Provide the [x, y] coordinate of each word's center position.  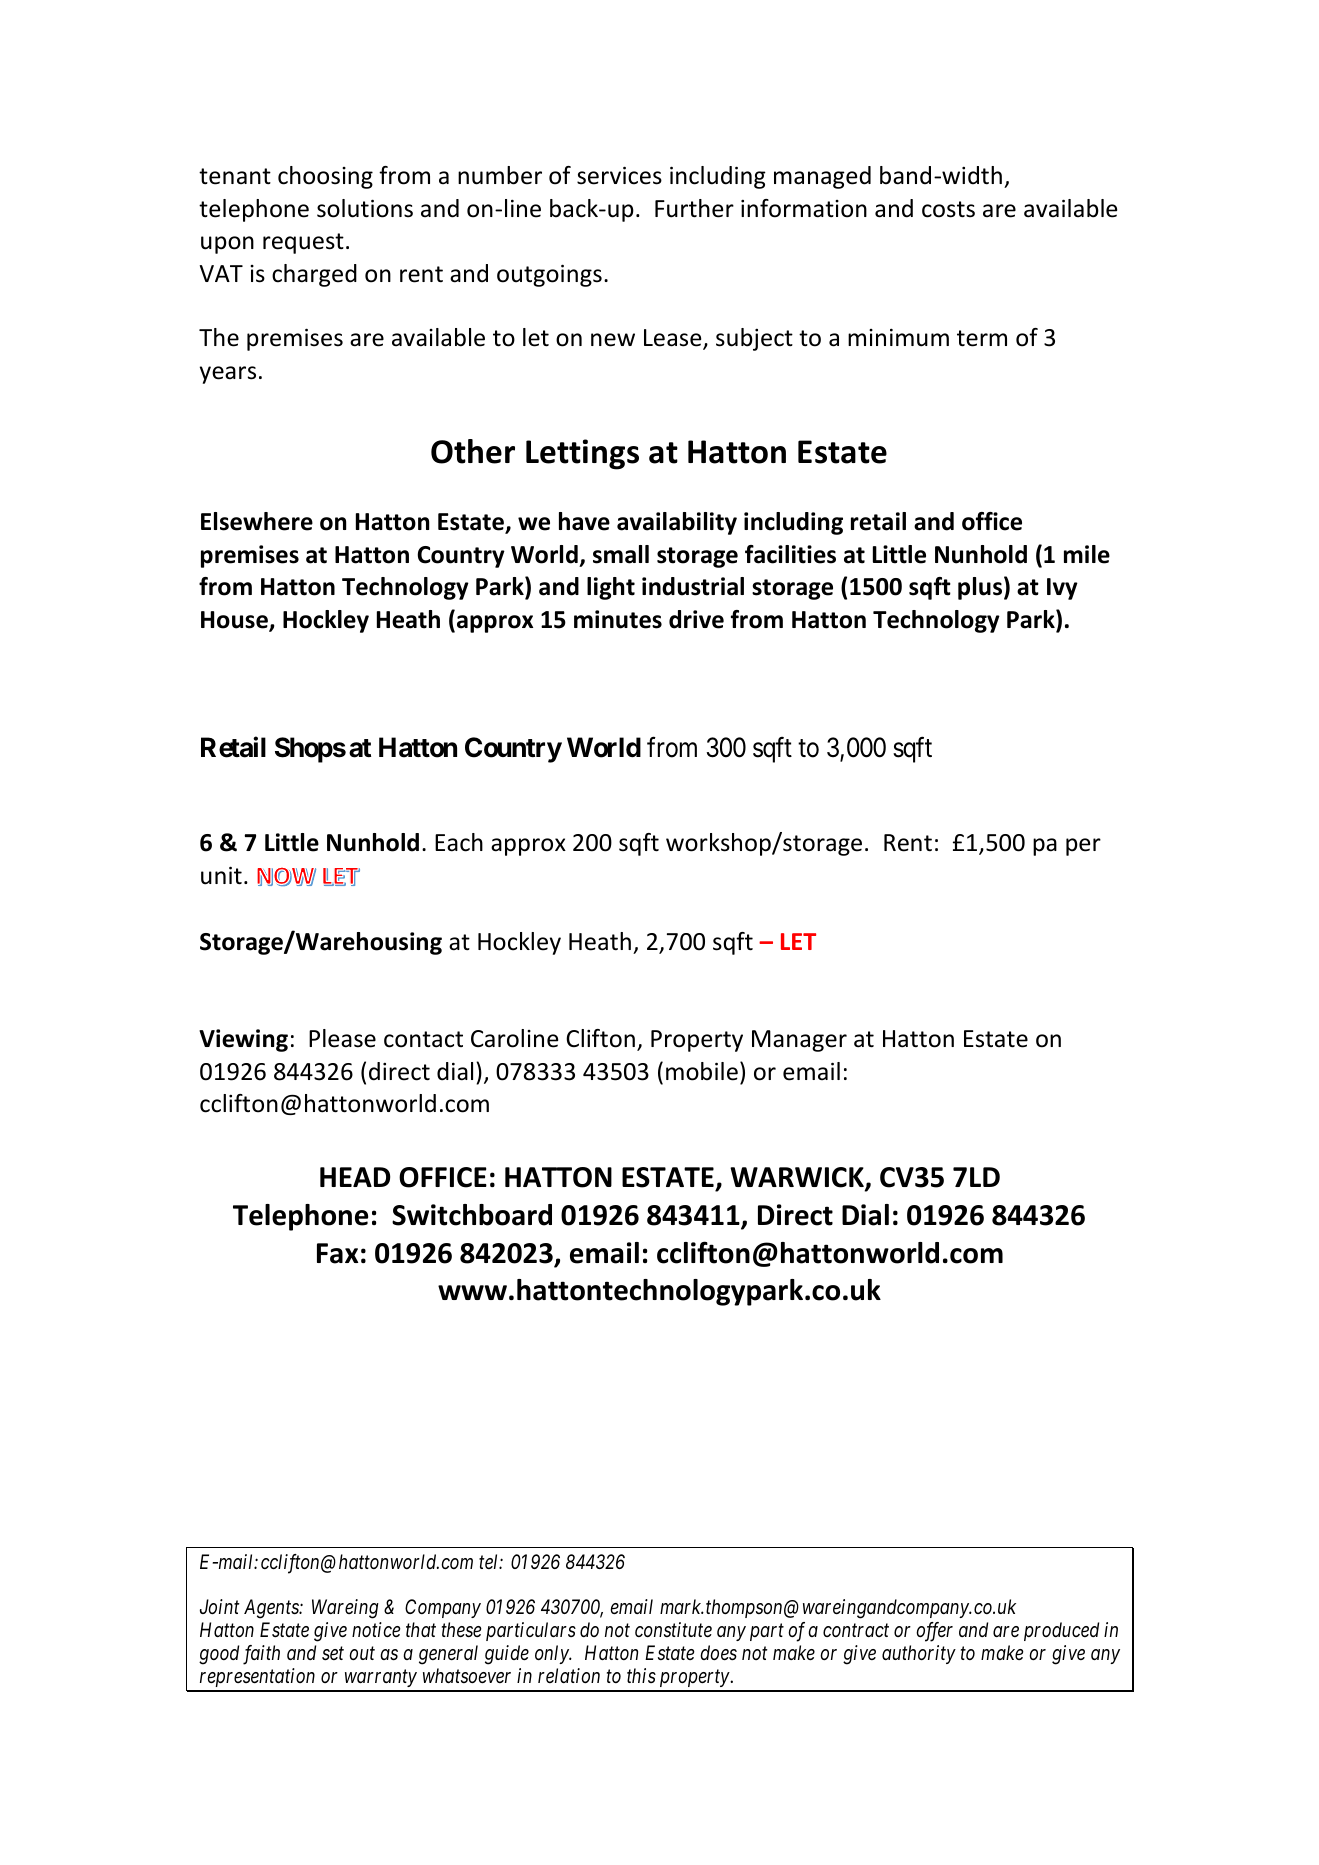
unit [221, 875]
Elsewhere [257, 521]
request [303, 243]
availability [677, 523]
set [333, 1654]
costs [948, 209]
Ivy [1062, 589]
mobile [702, 1071]
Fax [337, 1253]
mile [1087, 554]
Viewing [243, 1040]
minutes [618, 619]
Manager [799, 1041]
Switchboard [472, 1215]
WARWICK [798, 1178]
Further [694, 208]
